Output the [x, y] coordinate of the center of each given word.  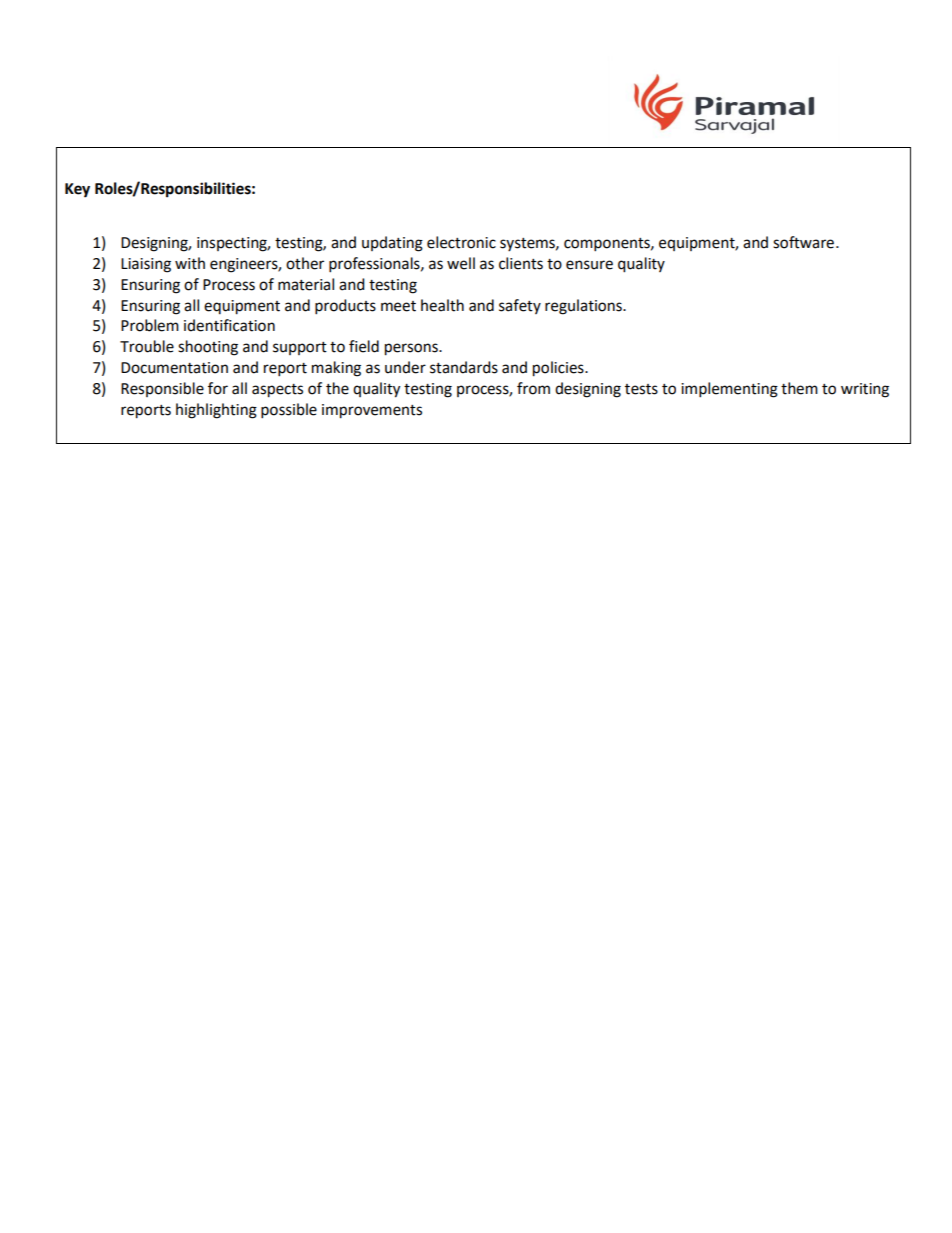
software [803, 242]
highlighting [216, 411]
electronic [461, 242]
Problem [150, 325]
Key [77, 190]
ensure [589, 265]
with [190, 263]
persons [412, 349]
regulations [584, 307]
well [461, 263]
